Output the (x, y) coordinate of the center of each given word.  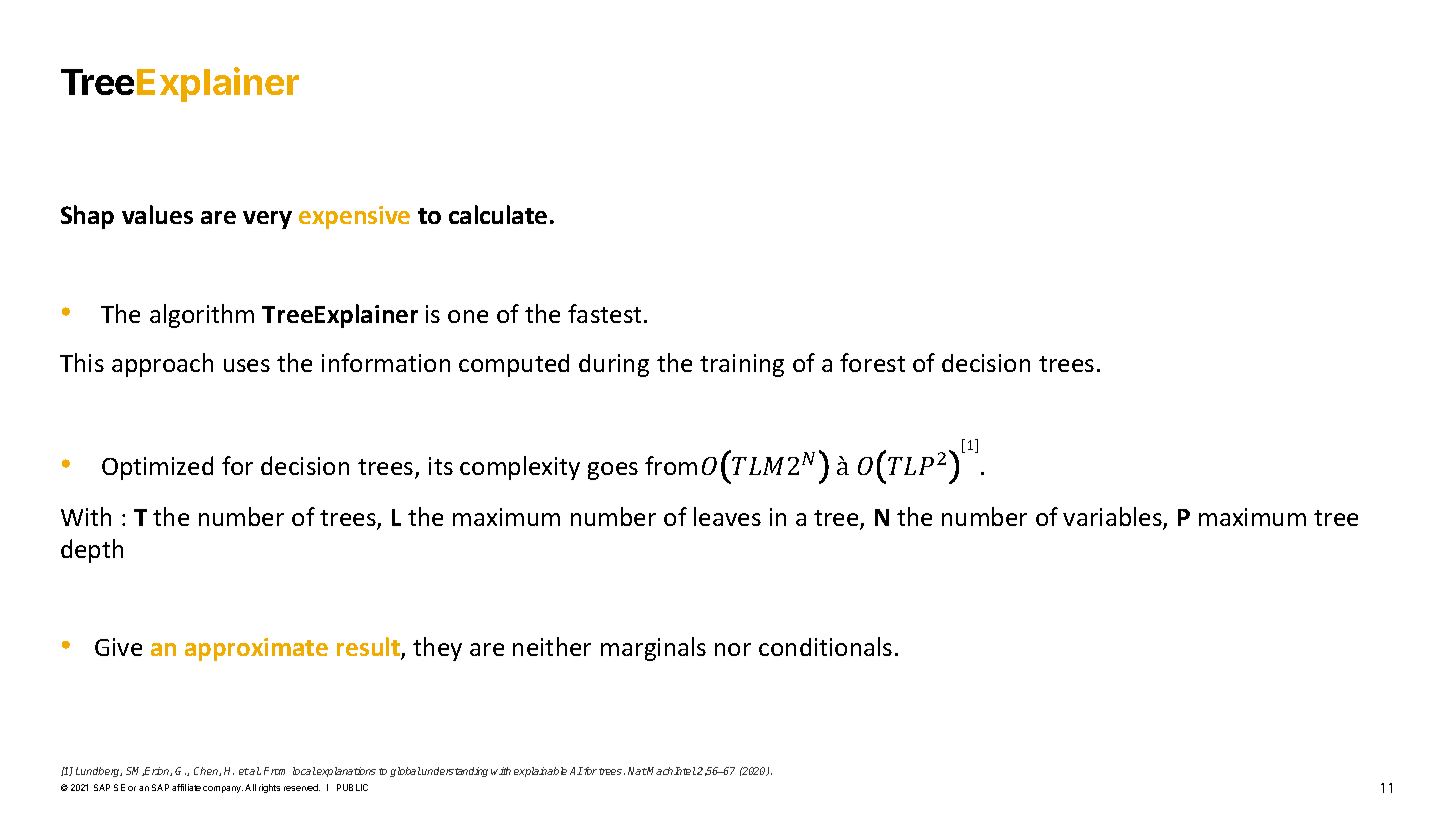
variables (1113, 518)
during (614, 365)
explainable (540, 772)
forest (872, 362)
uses (247, 365)
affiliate (186, 787)
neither (552, 646)
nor (733, 649)
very (267, 220)
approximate (256, 649)
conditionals (825, 646)
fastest (606, 313)
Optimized (157, 468)
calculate (498, 214)
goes (613, 471)
